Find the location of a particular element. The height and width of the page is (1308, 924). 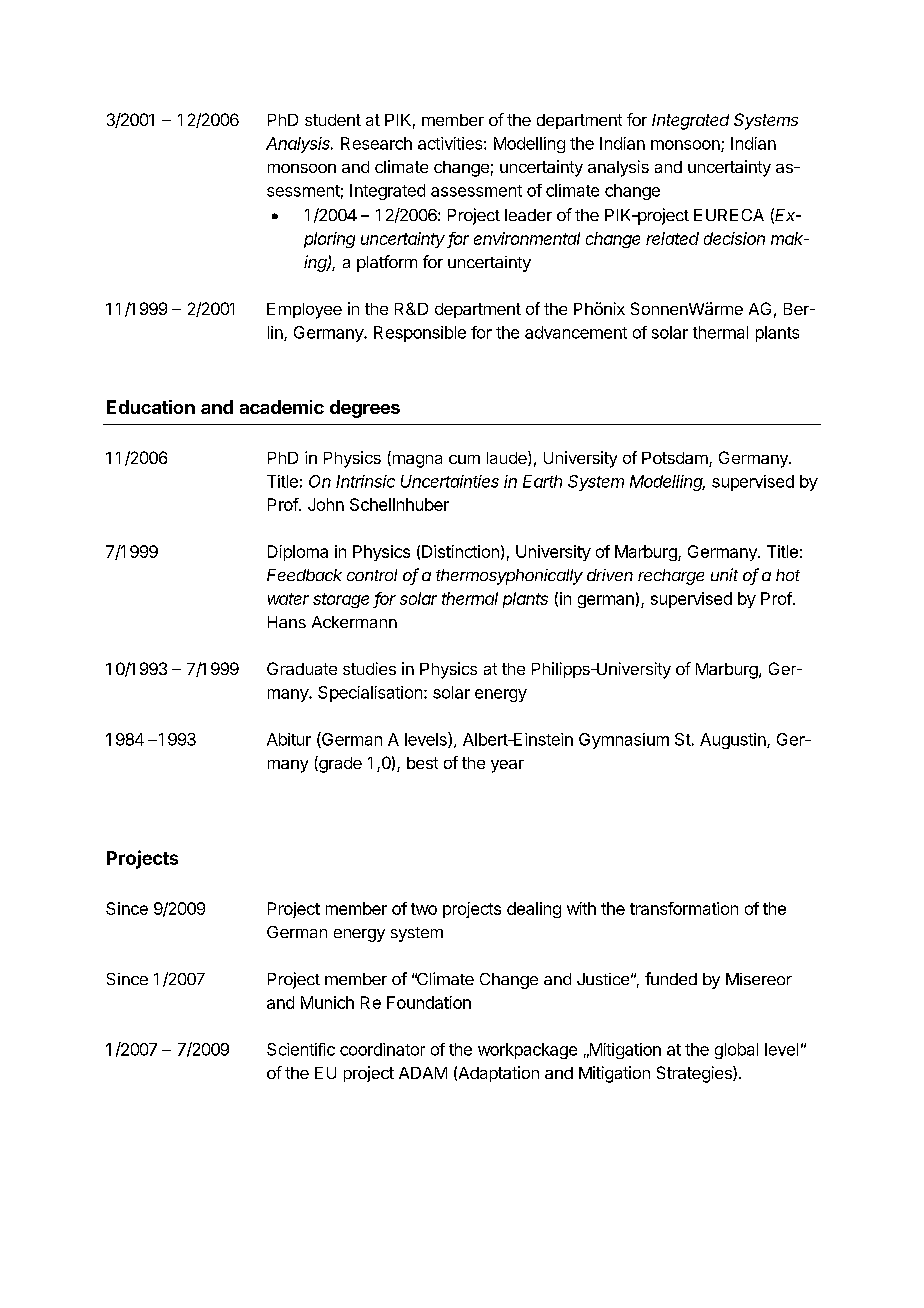

Research is located at coordinates (376, 143).
